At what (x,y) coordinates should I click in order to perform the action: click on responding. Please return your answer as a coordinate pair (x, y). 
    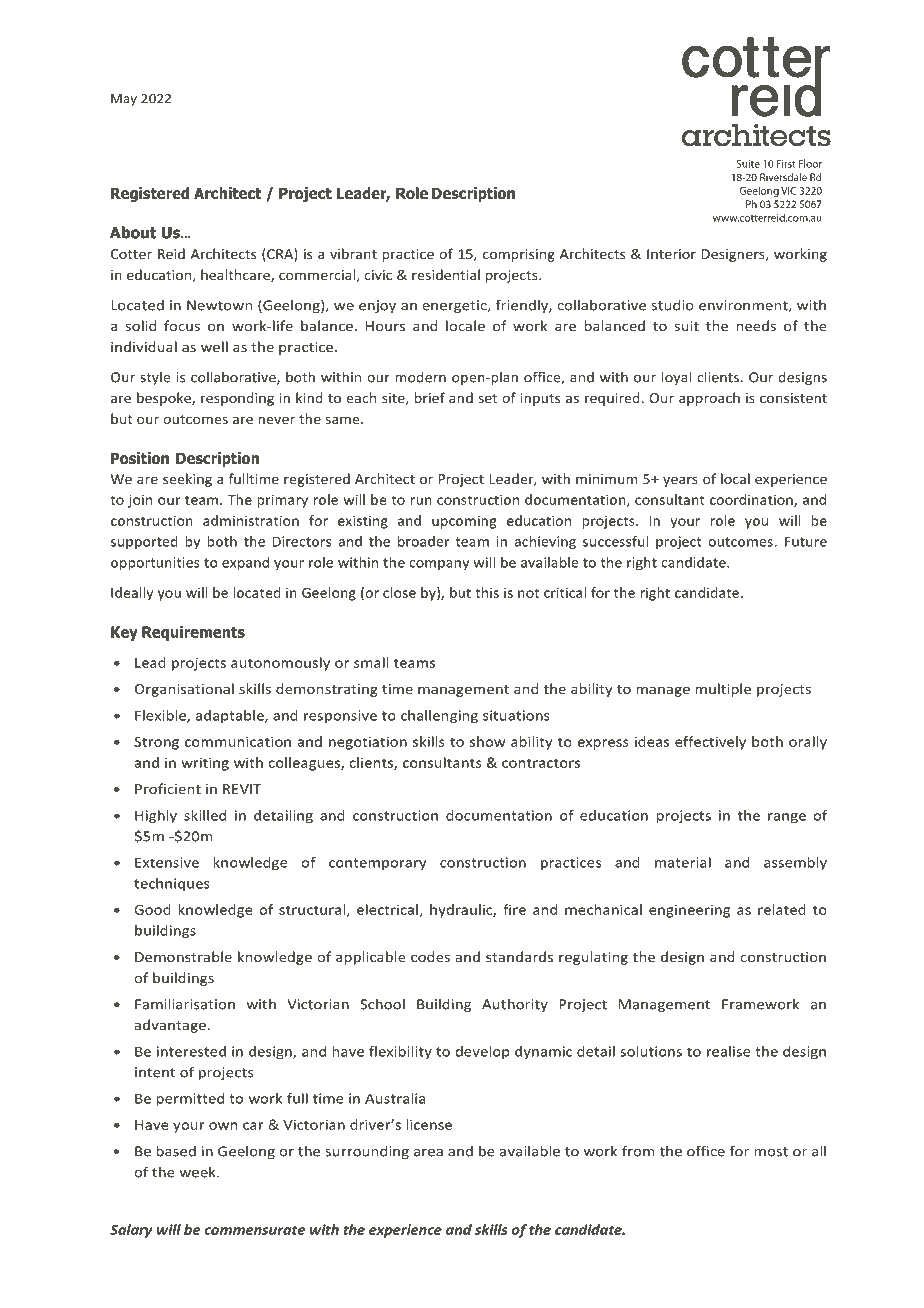
    Looking at the image, I should click on (237, 399).
